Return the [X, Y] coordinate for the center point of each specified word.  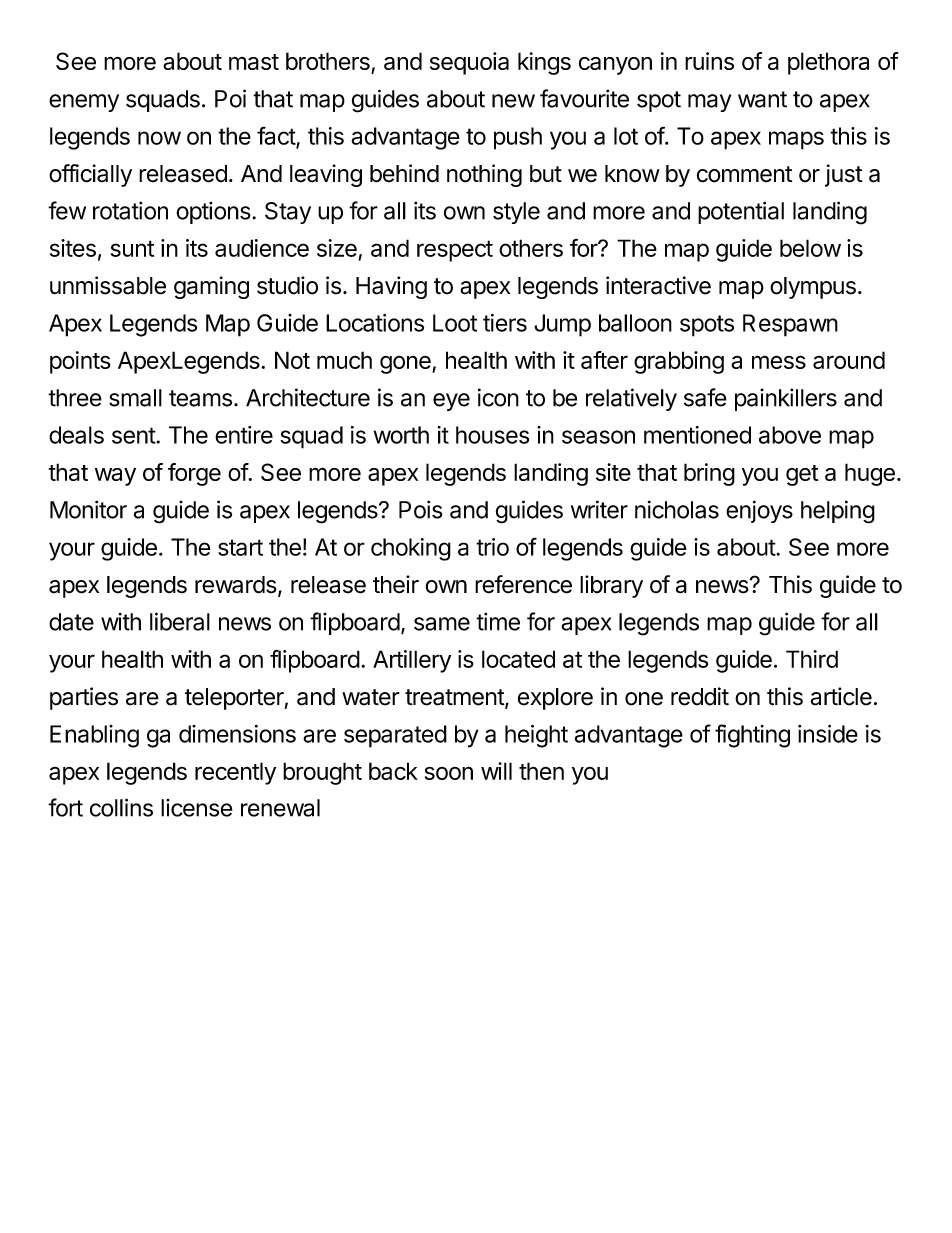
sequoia [469, 63]
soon [449, 773]
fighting [752, 736]
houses [492, 435]
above [790, 435]
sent [134, 435]
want [762, 99]
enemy [84, 103]
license [197, 808]
